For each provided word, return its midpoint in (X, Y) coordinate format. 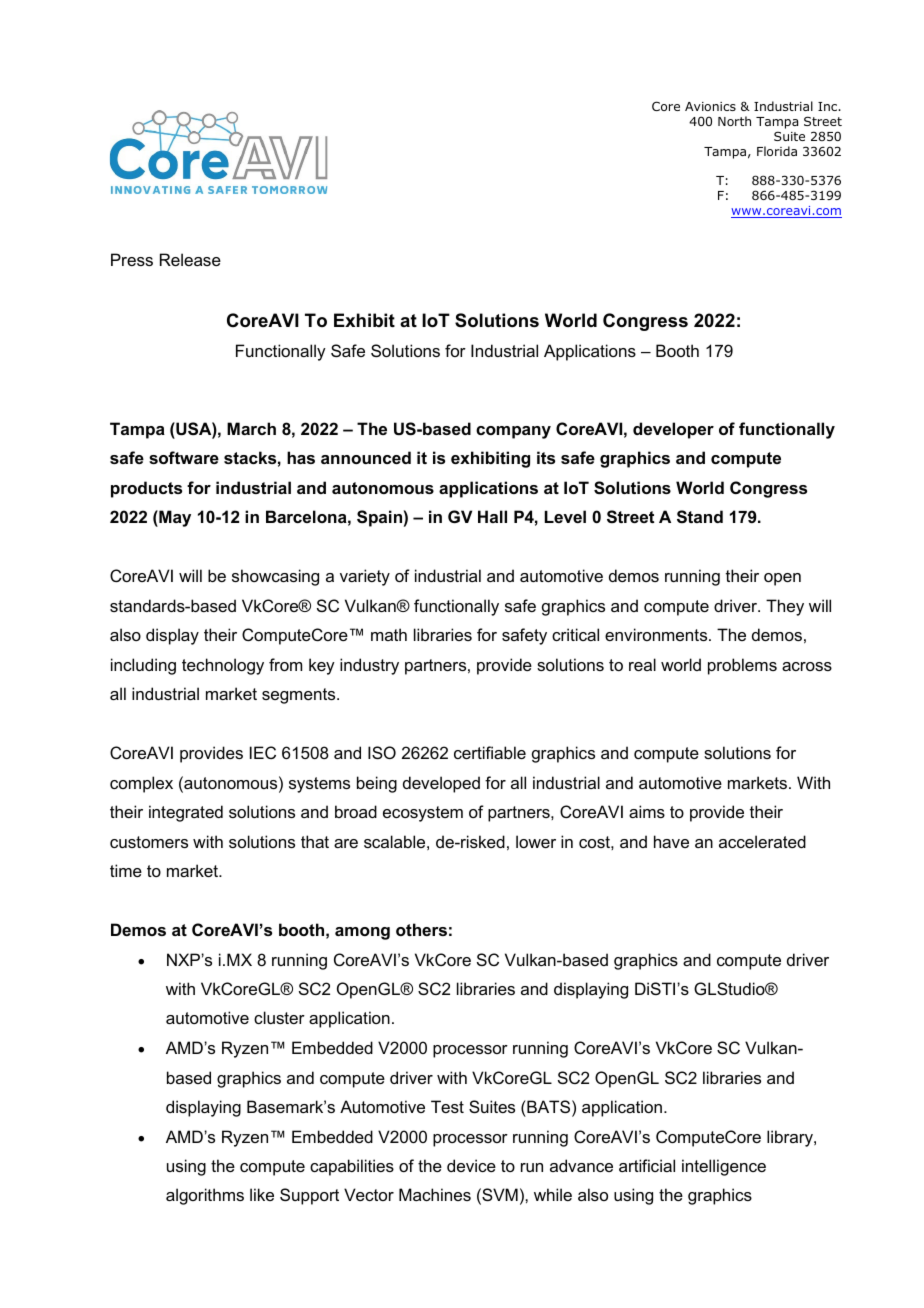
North (734, 121)
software (184, 457)
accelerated (762, 841)
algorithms (205, 1196)
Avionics (710, 106)
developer (673, 430)
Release (190, 259)
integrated (186, 813)
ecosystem (423, 814)
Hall (492, 516)
